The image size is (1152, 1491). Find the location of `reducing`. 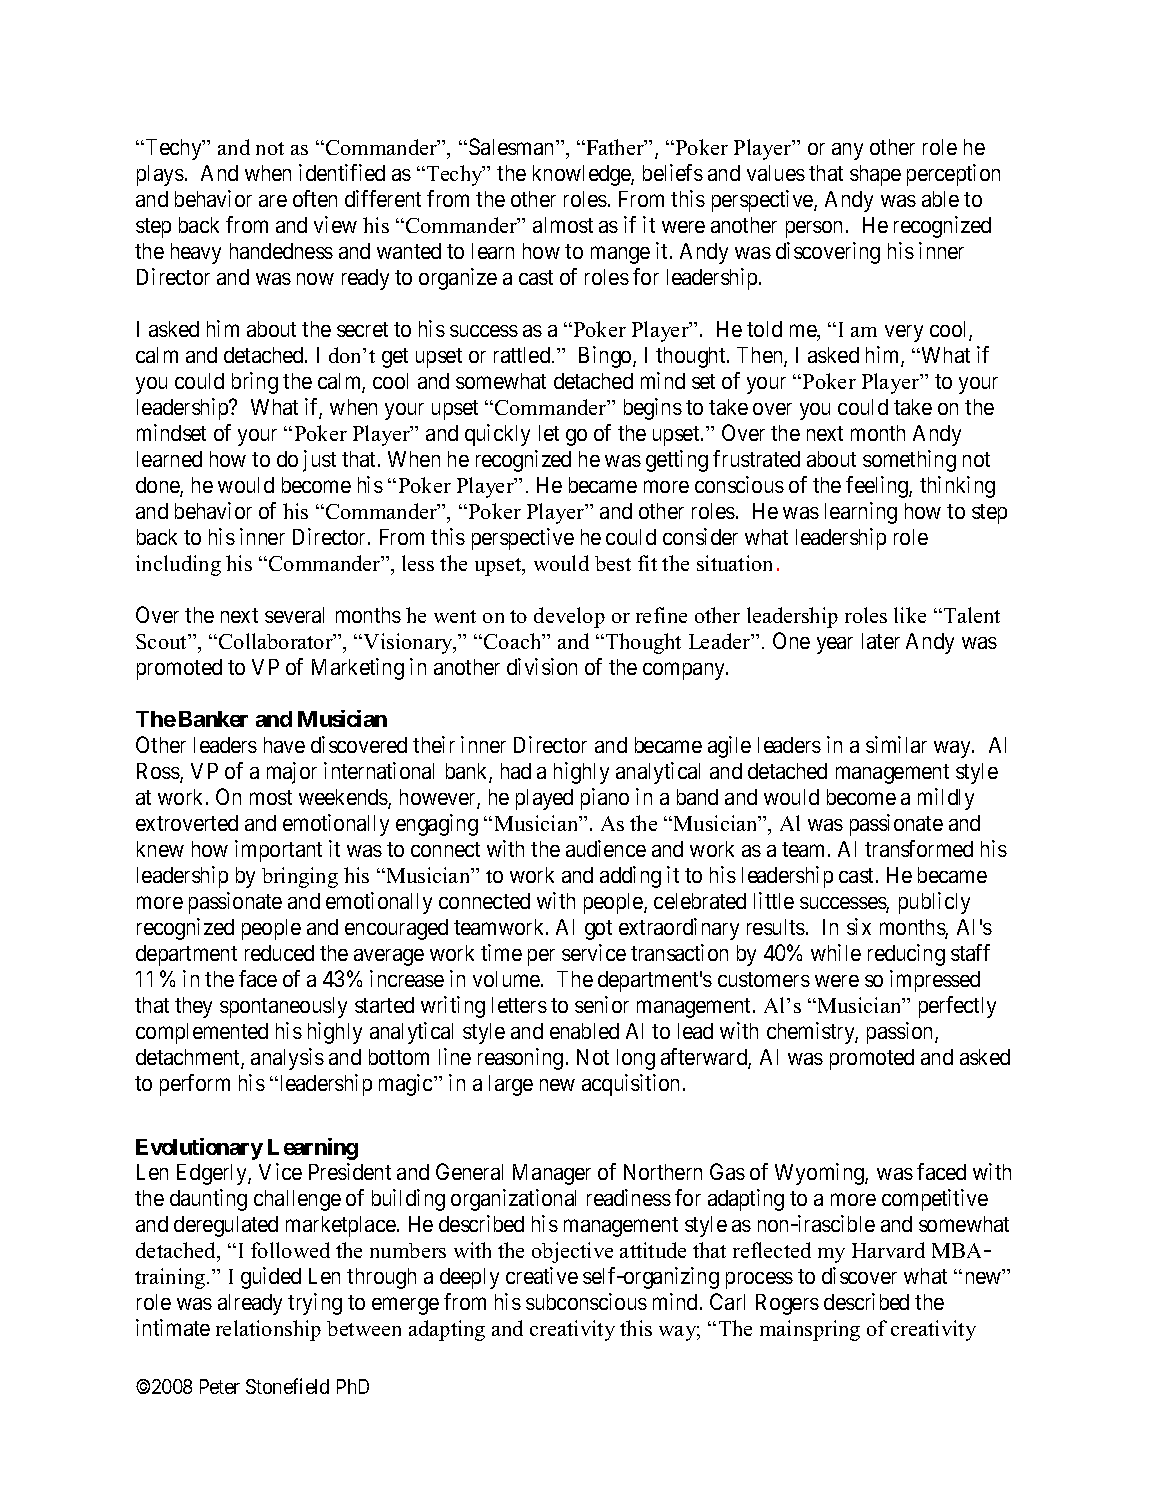

reducing is located at coordinates (906, 955).
